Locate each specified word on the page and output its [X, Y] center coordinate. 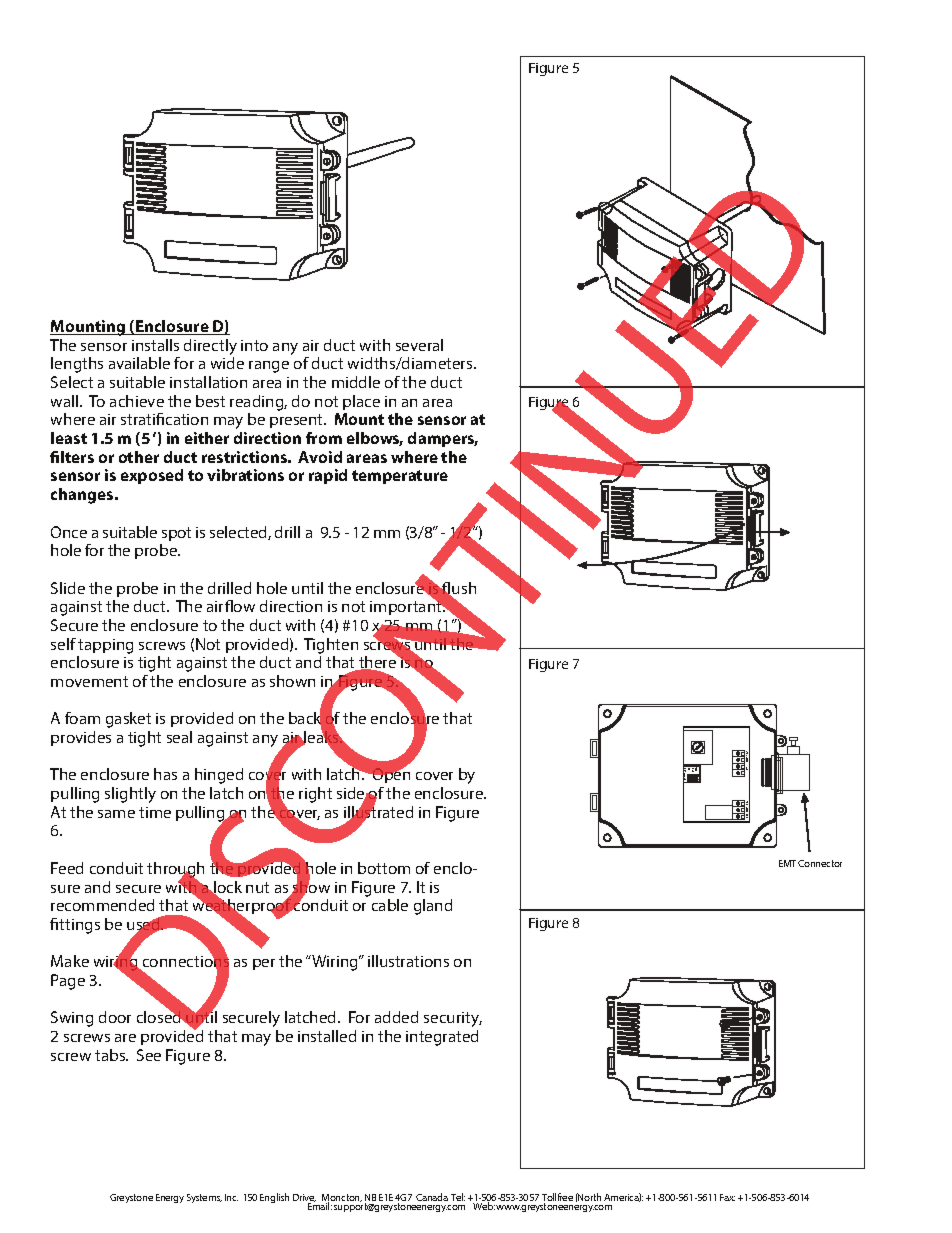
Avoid [320, 457]
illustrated [378, 812]
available [139, 363]
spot [176, 534]
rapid [328, 476]
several [419, 345]
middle [356, 382]
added [396, 1017]
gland [433, 907]
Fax [727, 1197]
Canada [432, 1197]
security [453, 1019]
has [165, 774]
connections [184, 962]
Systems [204, 1198]
